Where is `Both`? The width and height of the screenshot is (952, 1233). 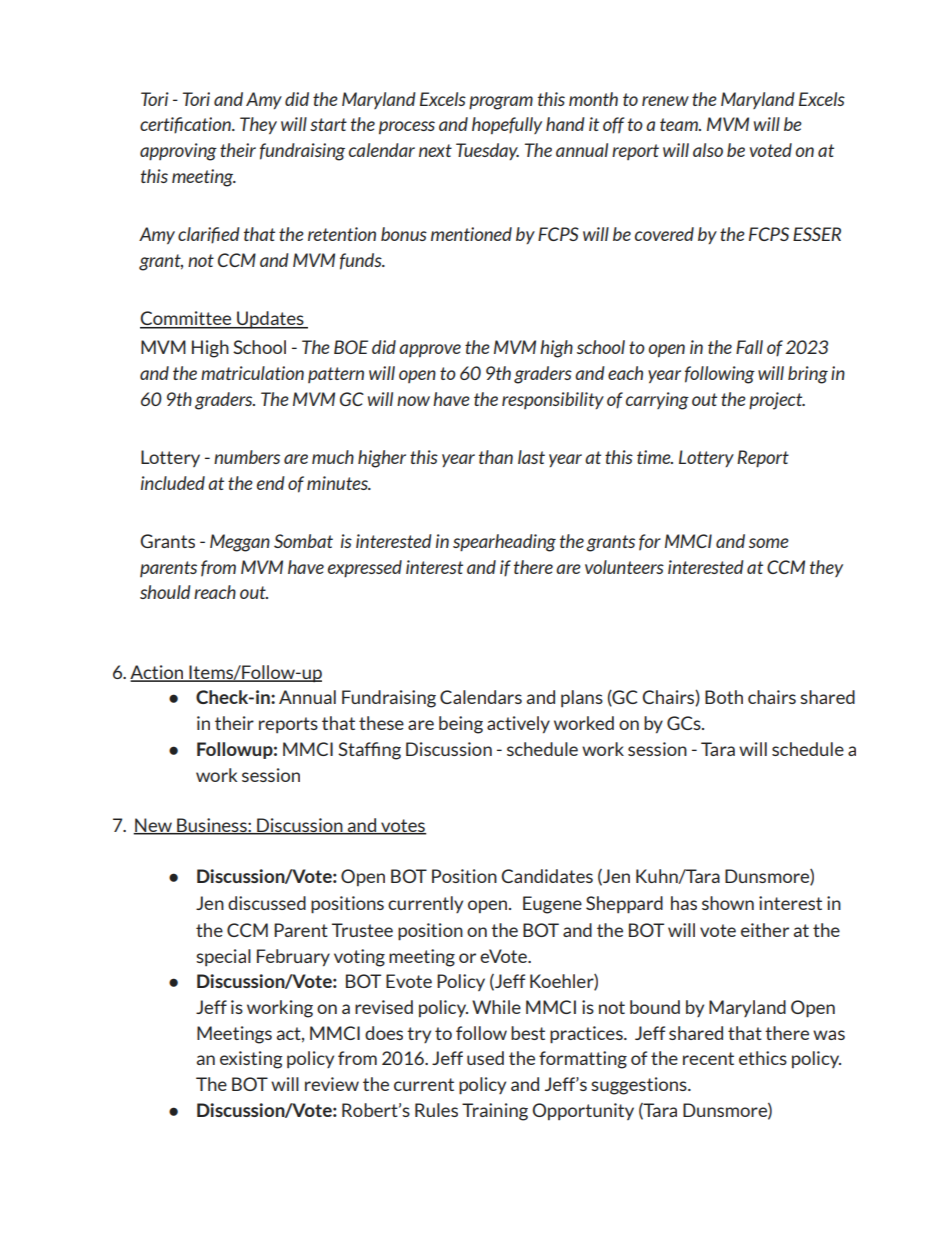 Both is located at coordinates (724, 697).
